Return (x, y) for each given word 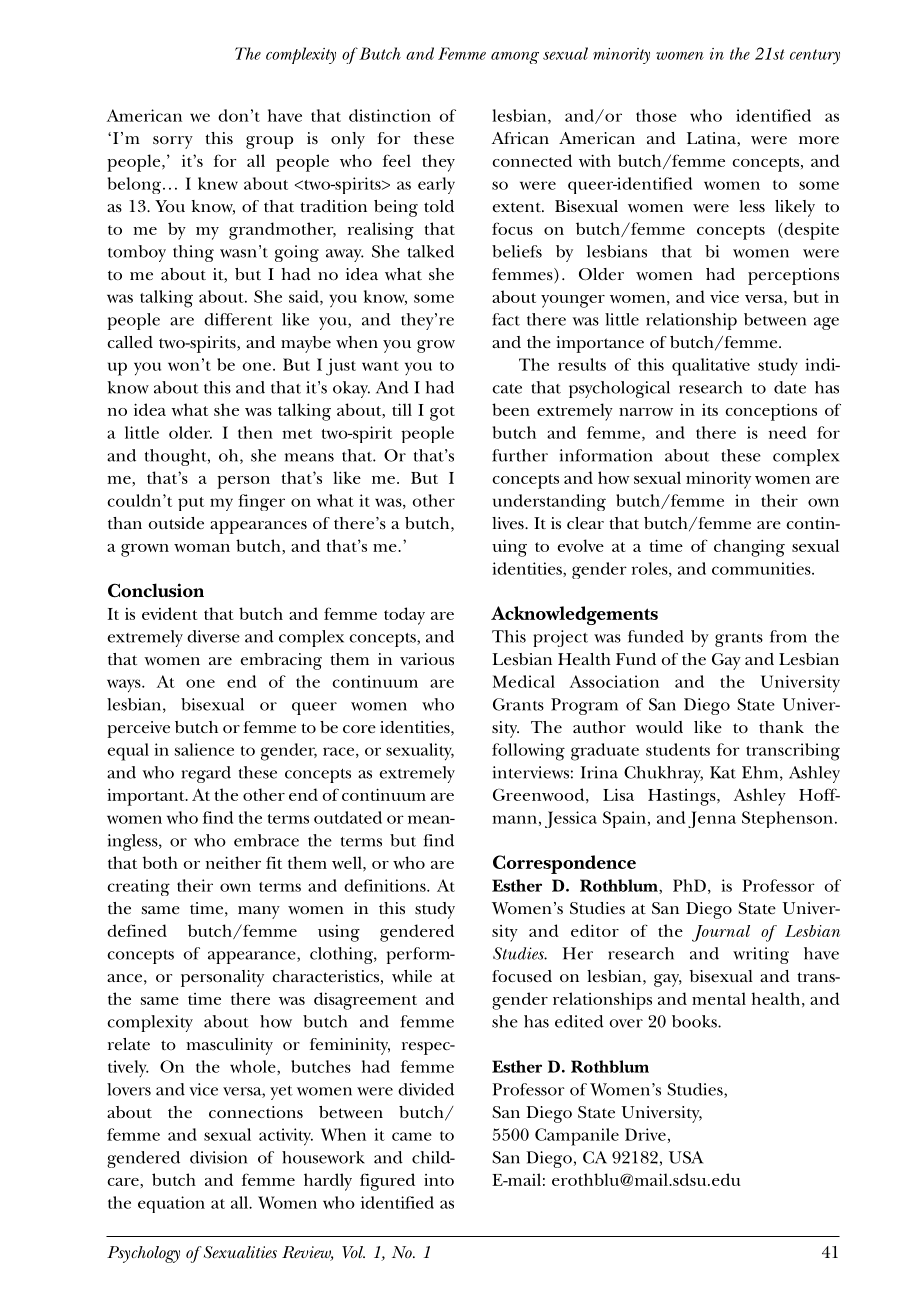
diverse (213, 636)
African (520, 138)
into (439, 1180)
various (427, 659)
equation (171, 1204)
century (815, 57)
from (788, 636)
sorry (173, 142)
